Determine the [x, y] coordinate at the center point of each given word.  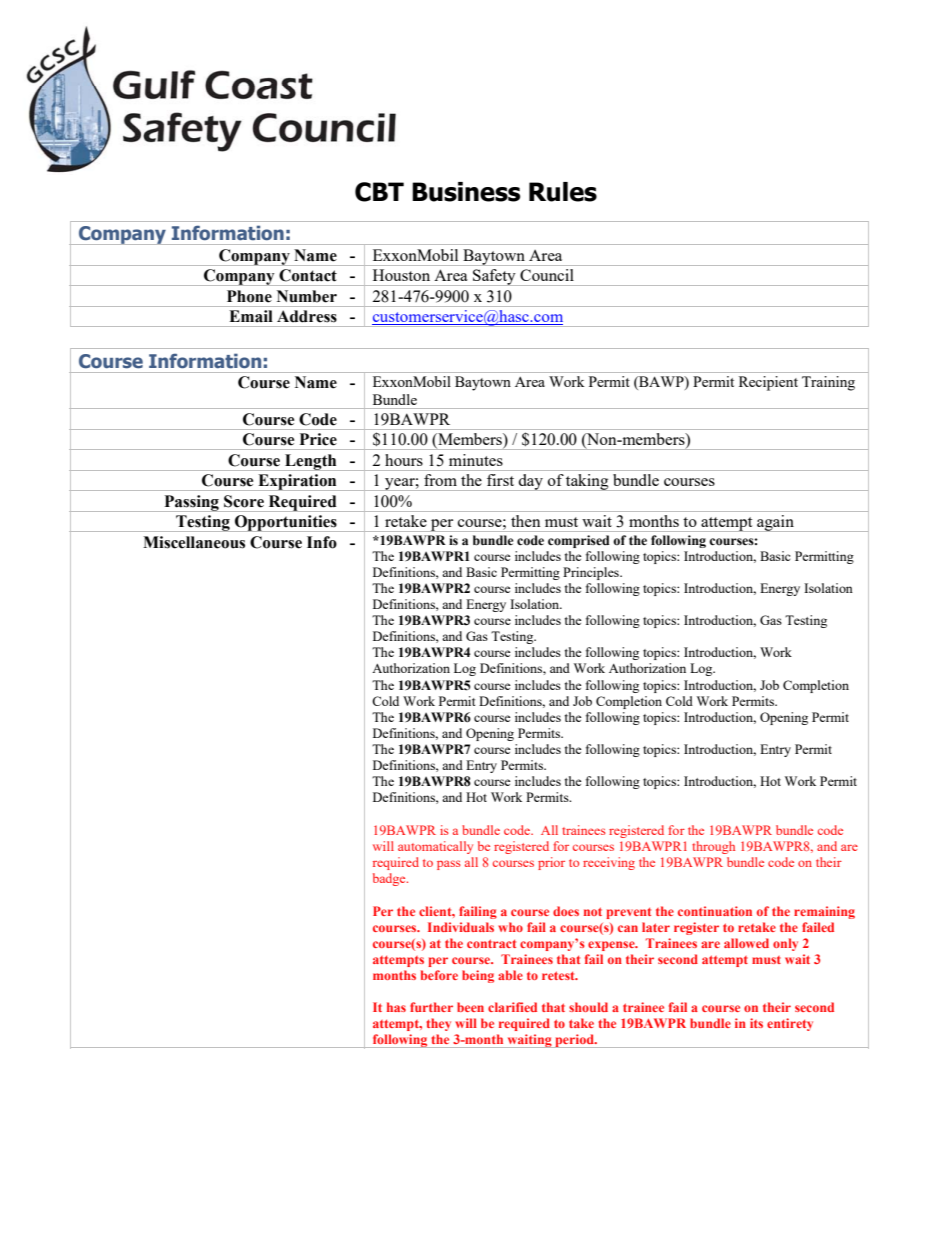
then [525, 521]
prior [551, 863]
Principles [592, 573]
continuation [715, 911]
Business [466, 192]
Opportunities [286, 523]
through [713, 847]
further [431, 1007]
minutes [476, 460]
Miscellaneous [194, 542]
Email [251, 316]
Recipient [768, 383]
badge [390, 879]
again [775, 523]
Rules [563, 192]
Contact [308, 275]
